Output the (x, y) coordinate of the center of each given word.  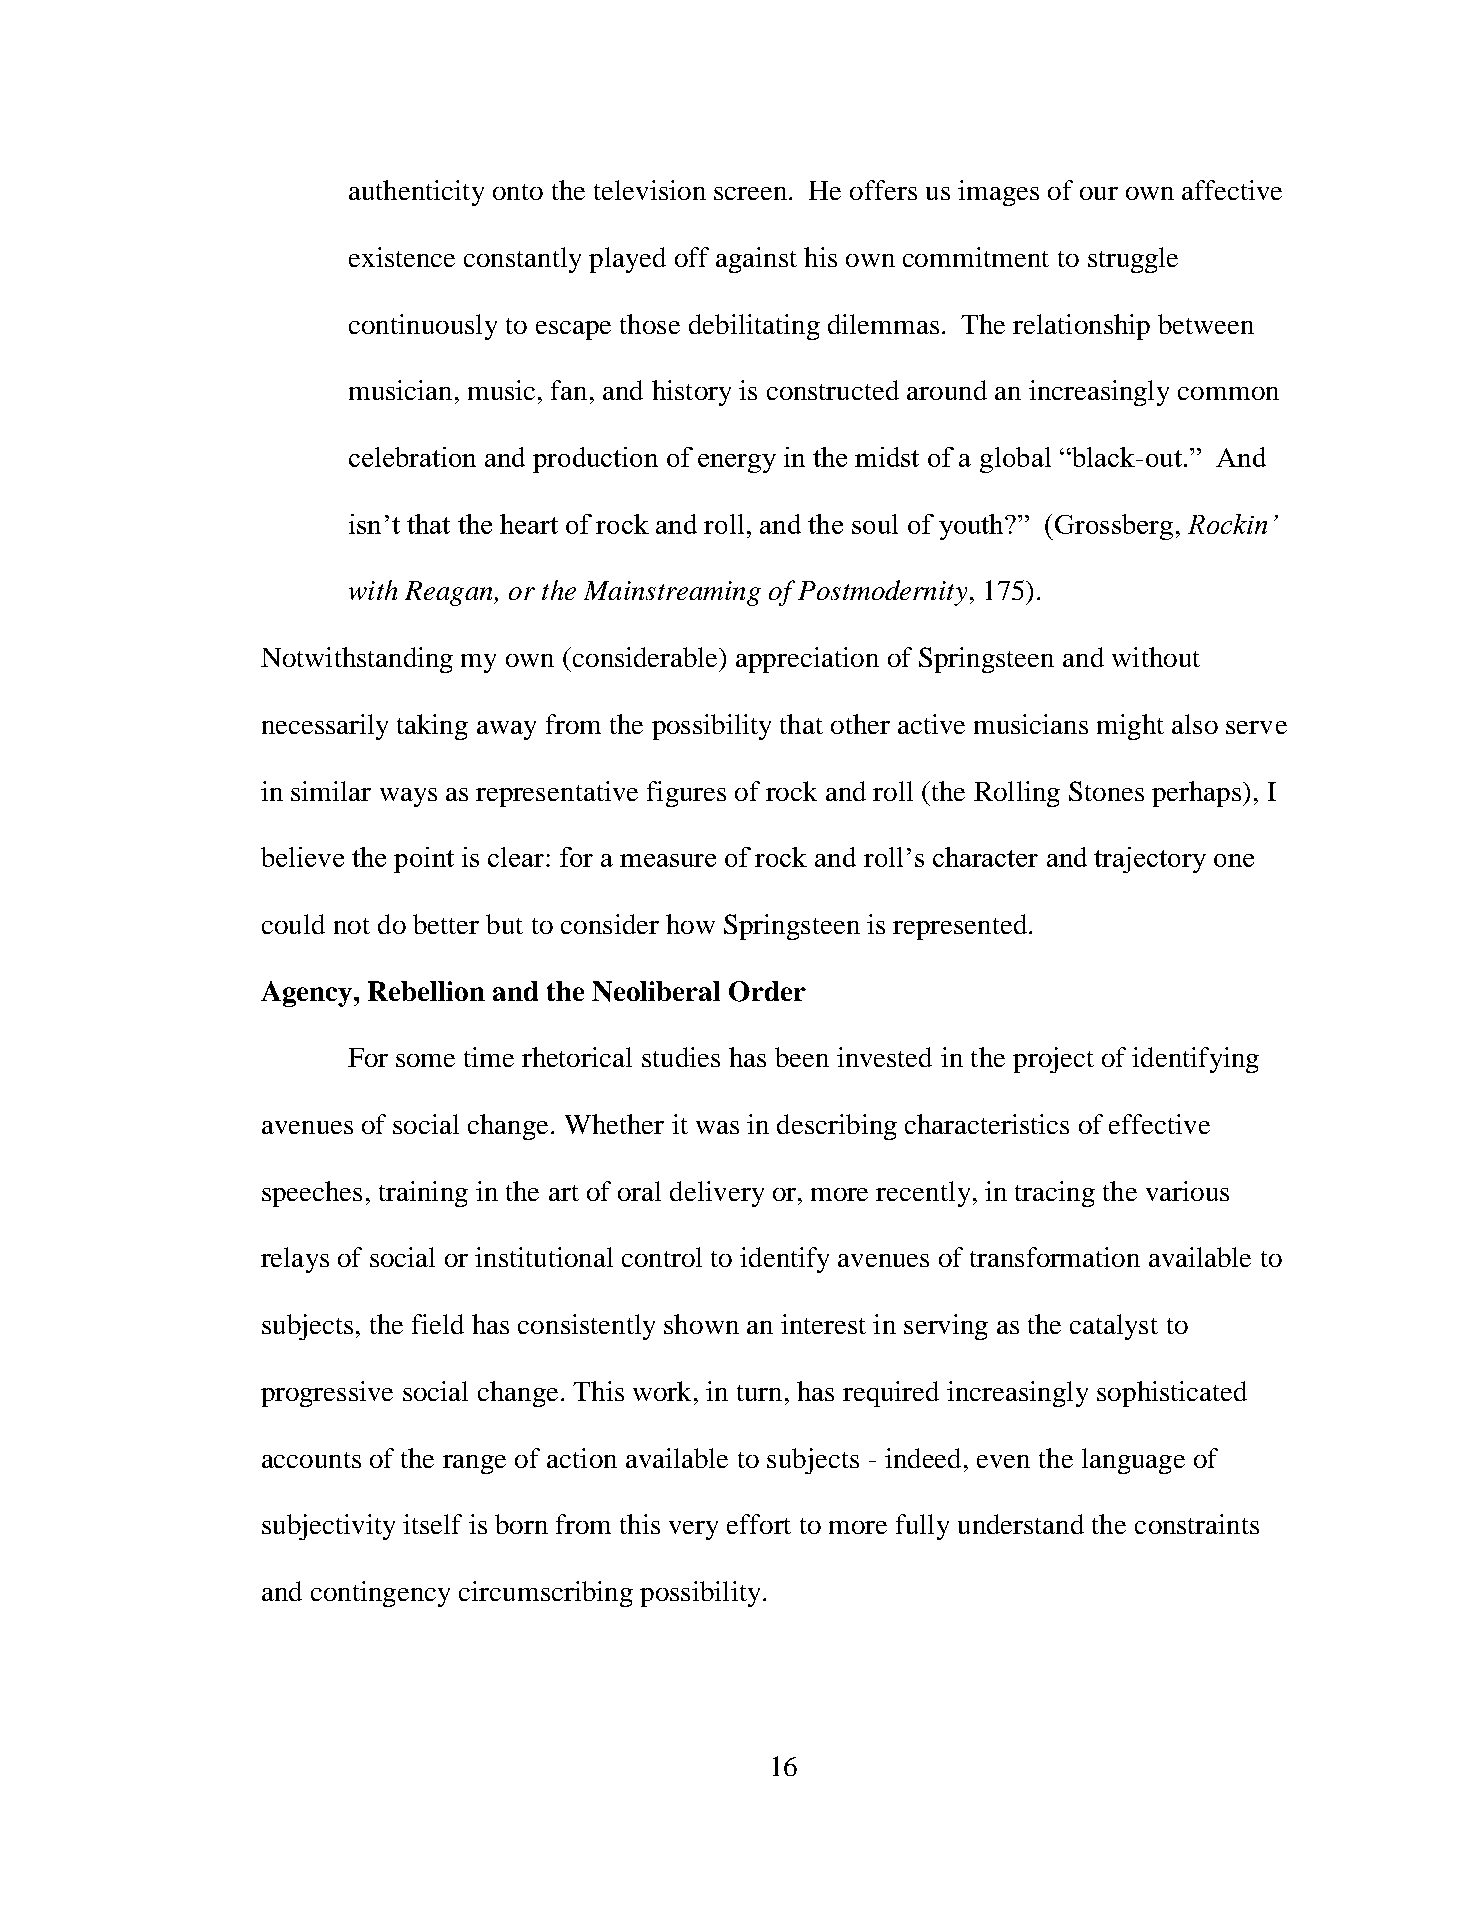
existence (402, 257)
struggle (1133, 260)
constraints (1197, 1524)
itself (432, 1524)
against (756, 260)
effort (759, 1524)
